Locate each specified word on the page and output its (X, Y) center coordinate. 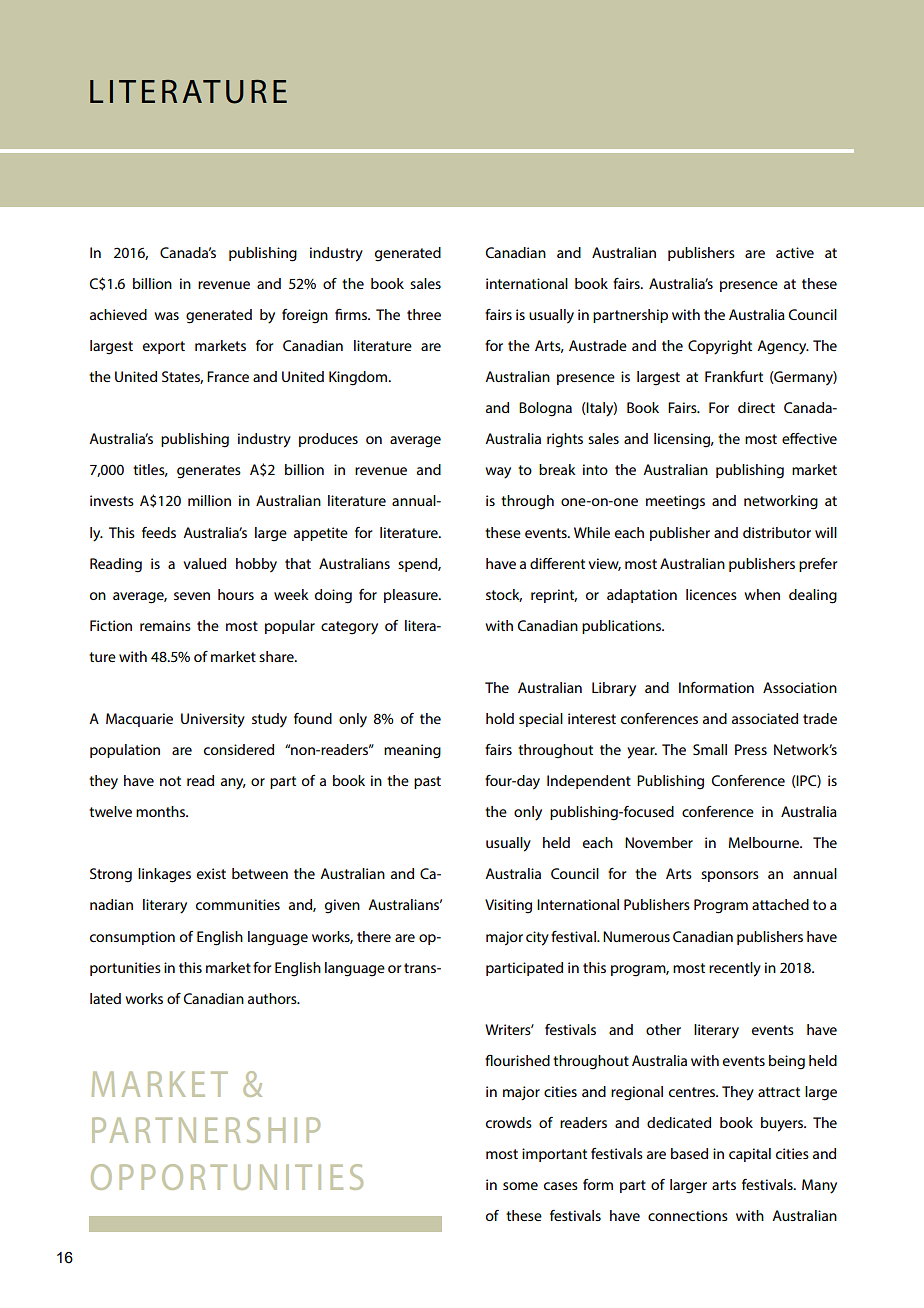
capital (750, 1155)
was (166, 316)
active (795, 252)
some (520, 1186)
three (424, 314)
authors (273, 998)
